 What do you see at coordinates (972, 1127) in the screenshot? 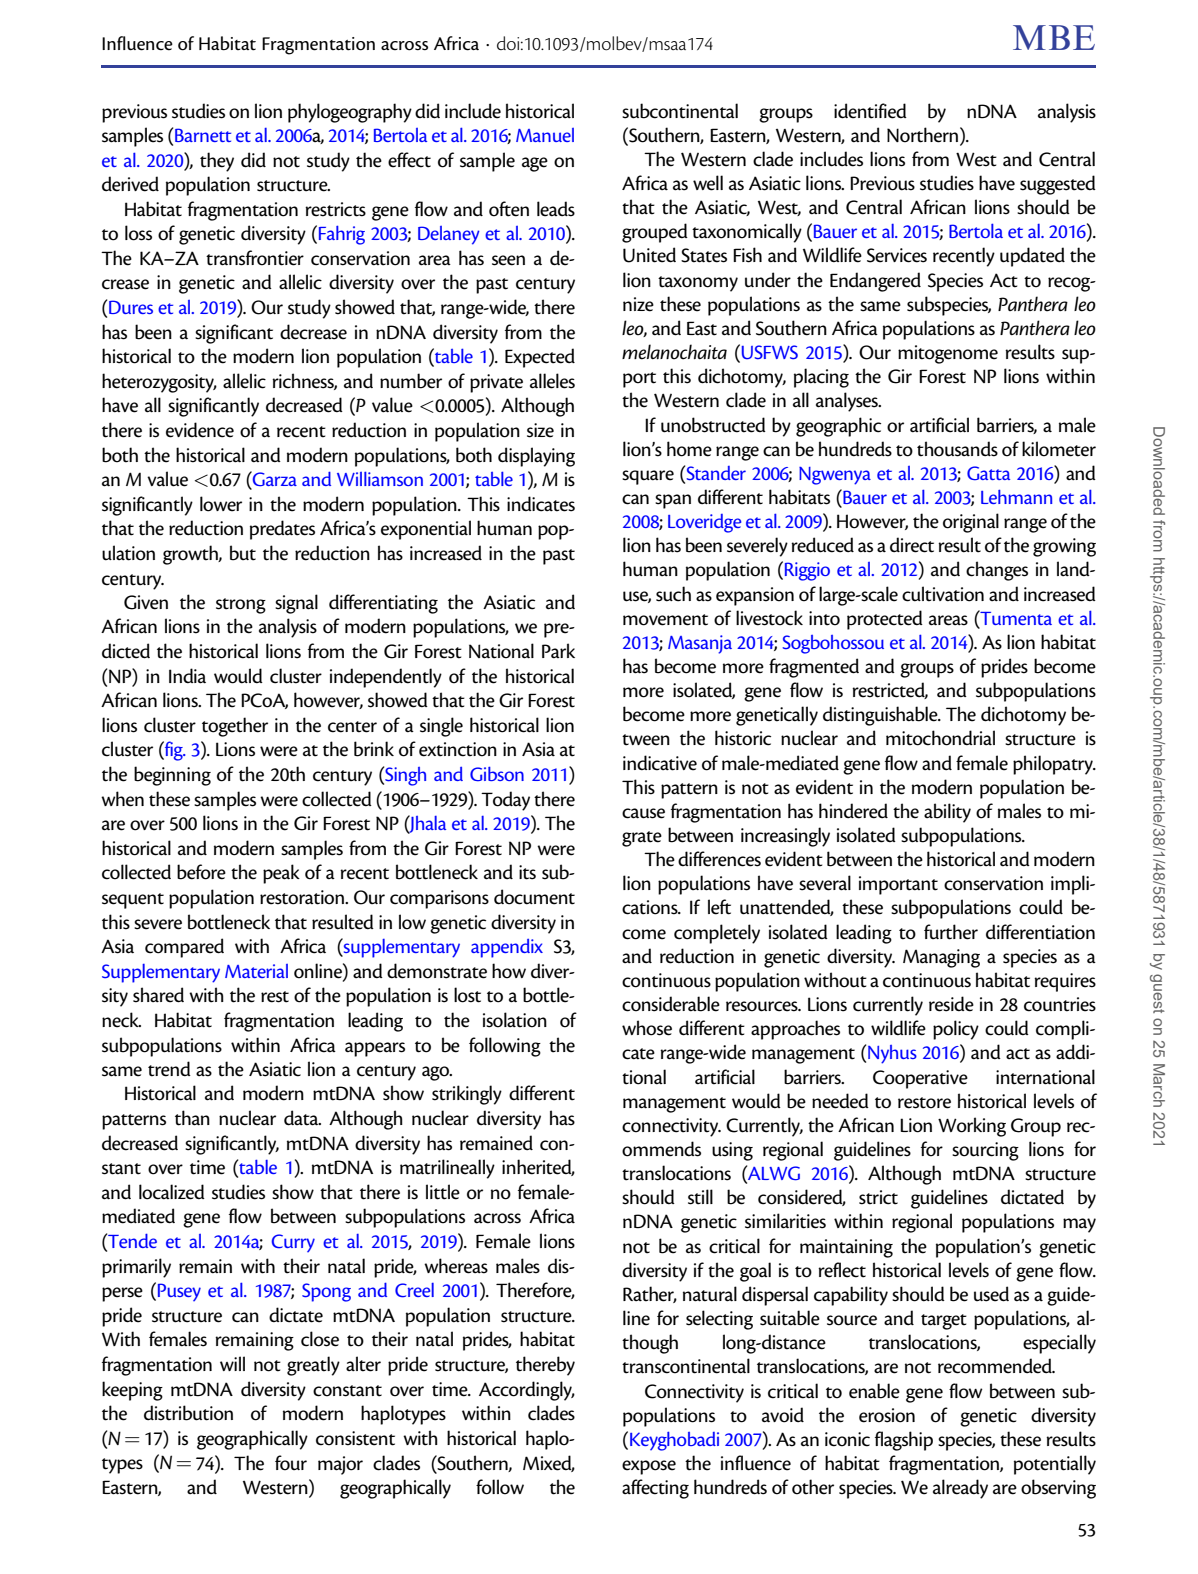
I see `Working` at bounding box center [972, 1127].
